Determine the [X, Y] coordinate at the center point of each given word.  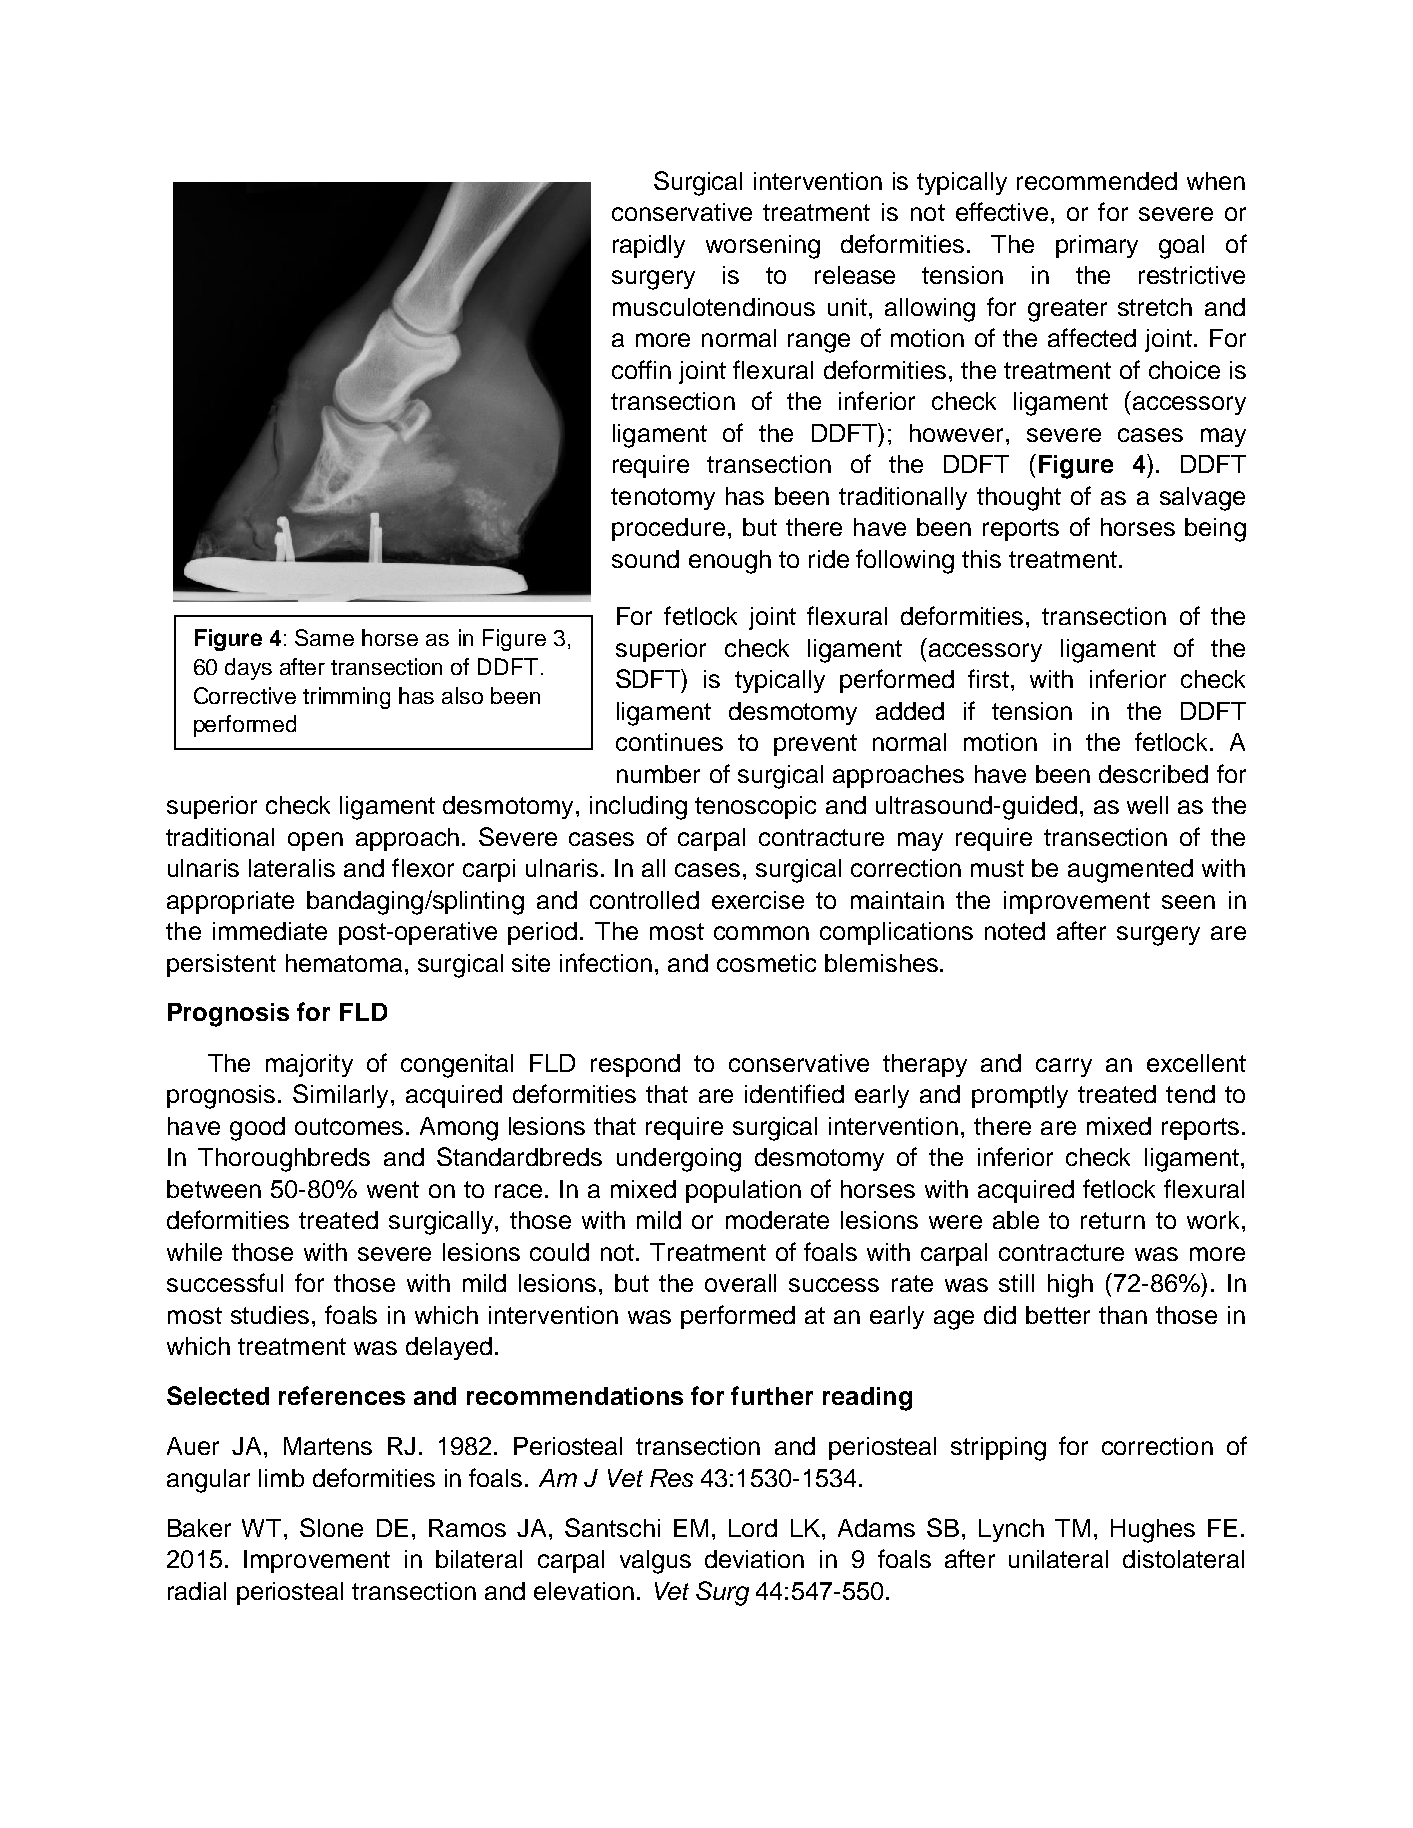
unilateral [1058, 1559]
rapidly [649, 246]
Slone [331, 1527]
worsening [763, 247]
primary [1097, 246]
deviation [754, 1559]
